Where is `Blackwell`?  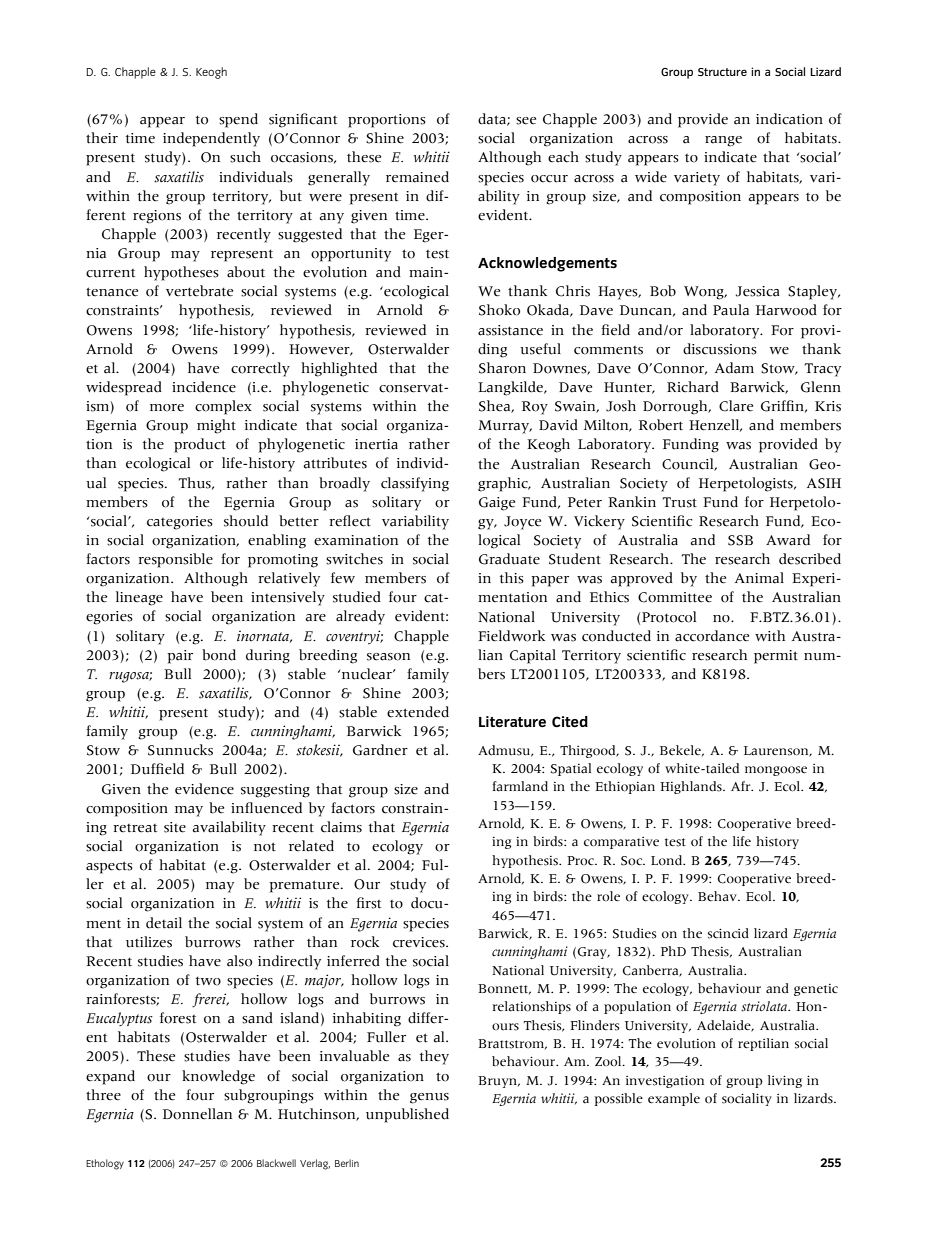 Blackwell is located at coordinates (276, 1163).
